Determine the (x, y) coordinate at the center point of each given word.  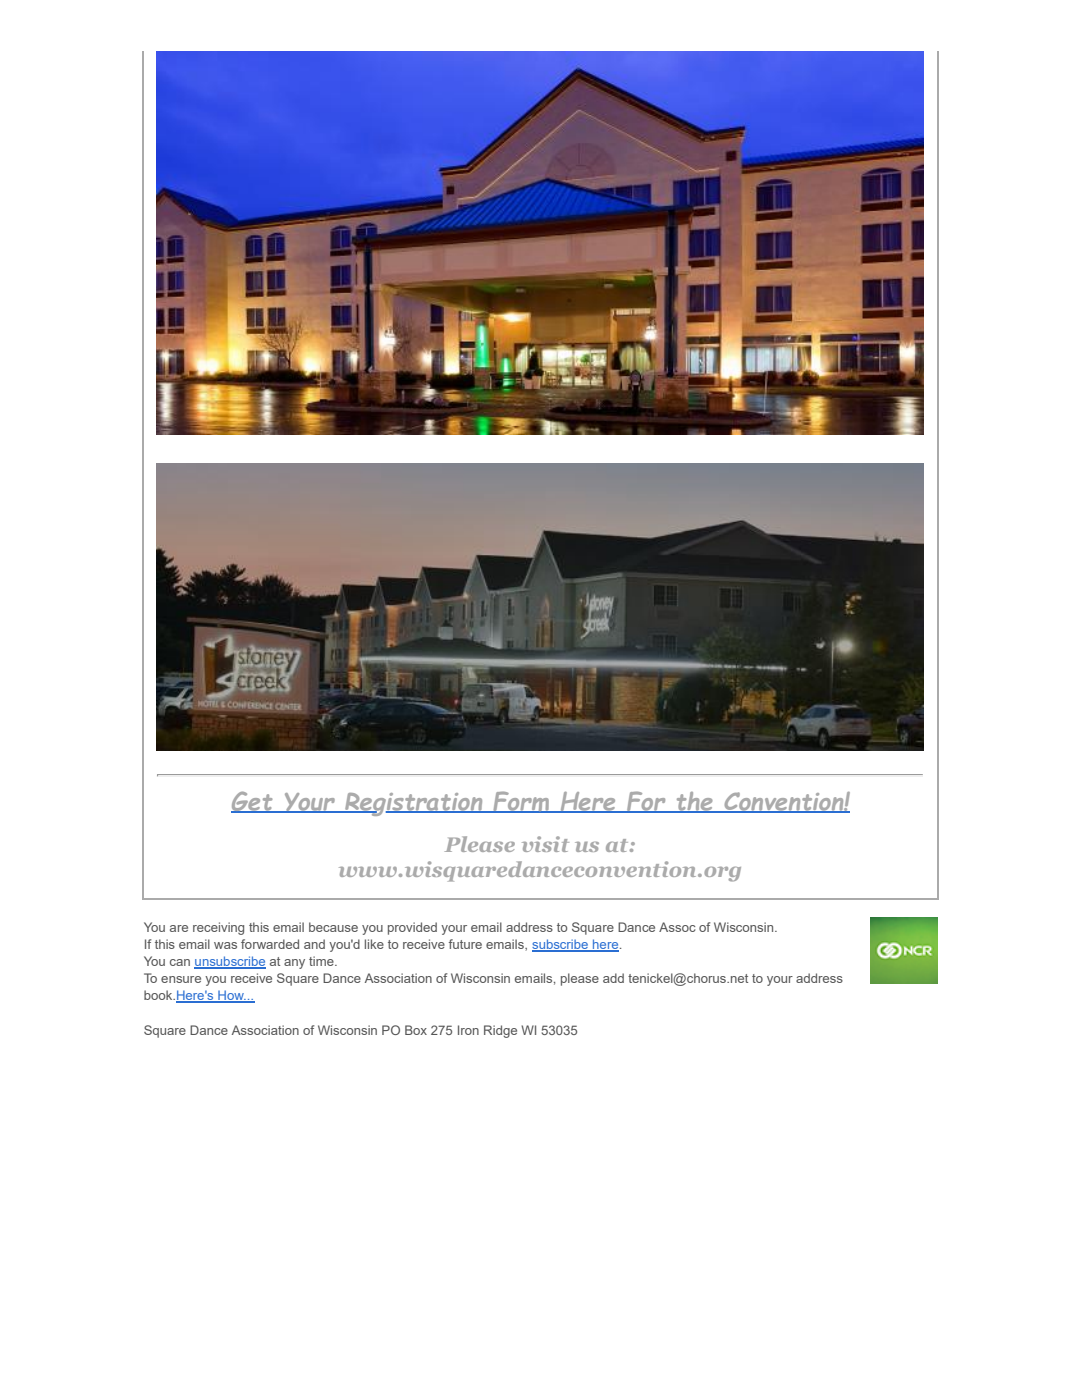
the (694, 802)
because (333, 927)
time (322, 961)
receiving (218, 928)
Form (521, 802)
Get (253, 802)
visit (545, 844)
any (294, 964)
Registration (414, 804)
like (374, 944)
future (465, 944)
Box (416, 1030)
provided (412, 928)
